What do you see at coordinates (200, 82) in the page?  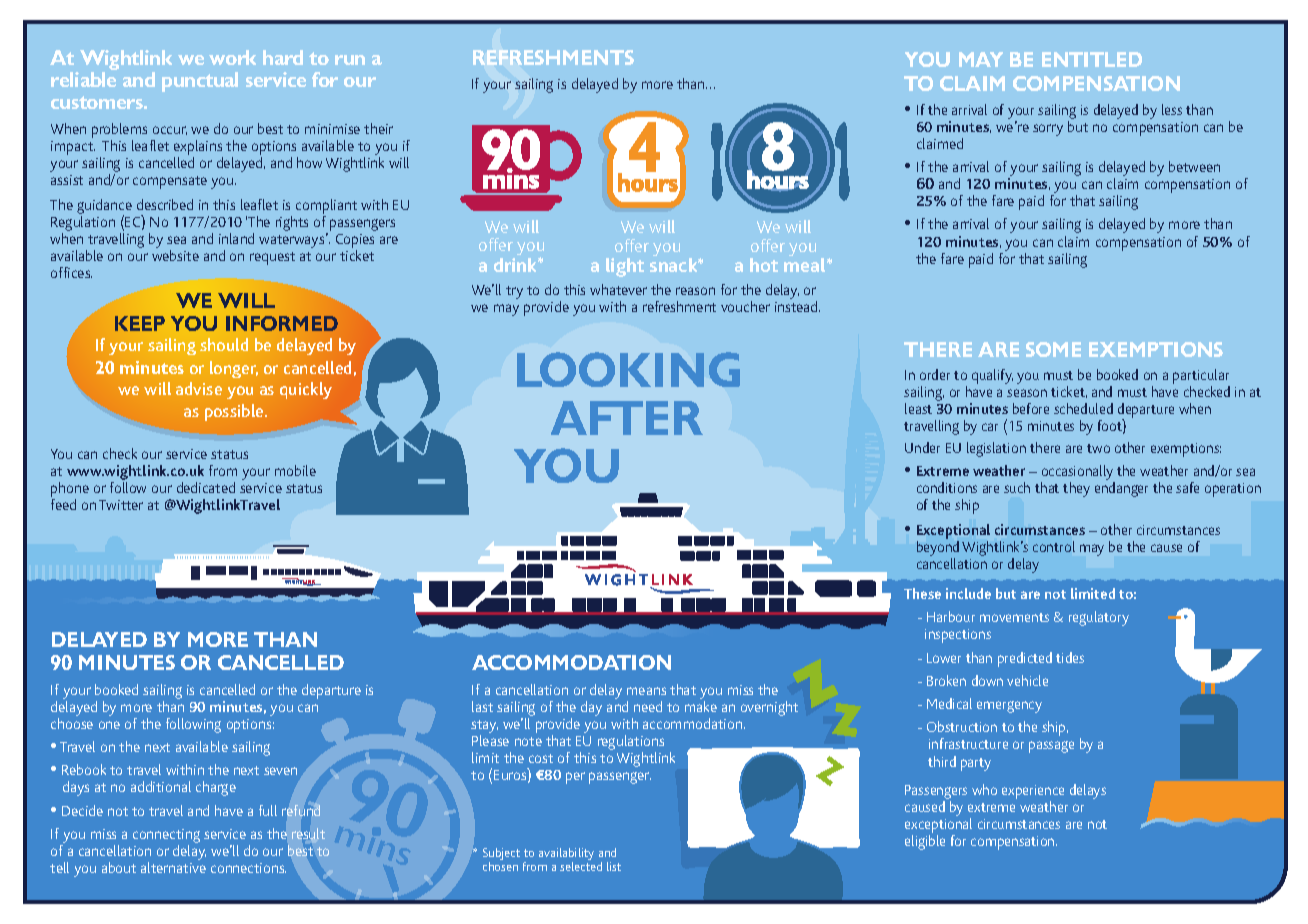 I see `punctual` at bounding box center [200, 82].
